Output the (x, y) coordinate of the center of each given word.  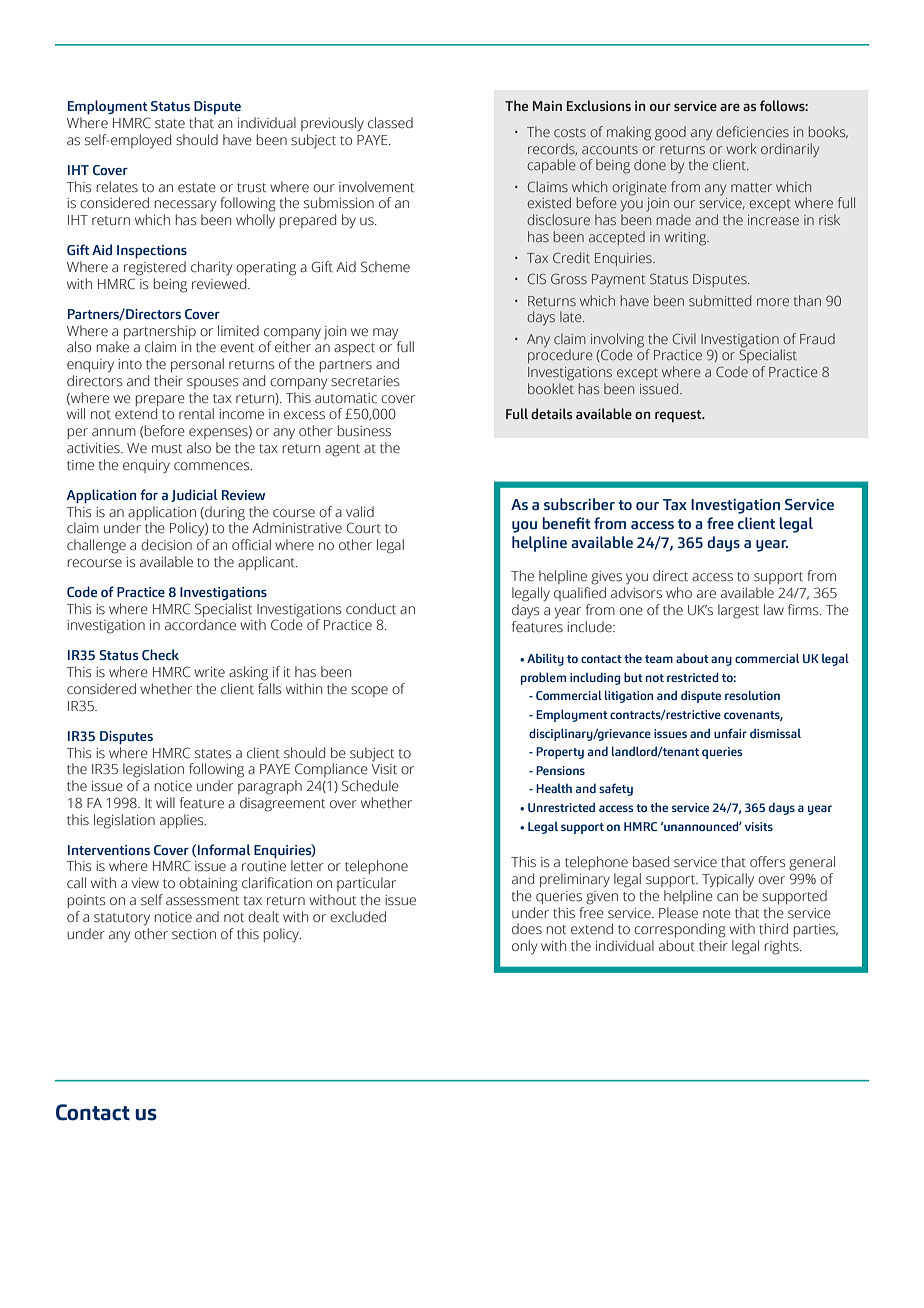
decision (166, 545)
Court (363, 528)
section (194, 934)
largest (738, 611)
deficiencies (752, 131)
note (717, 914)
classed (390, 123)
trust (251, 188)
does (527, 929)
